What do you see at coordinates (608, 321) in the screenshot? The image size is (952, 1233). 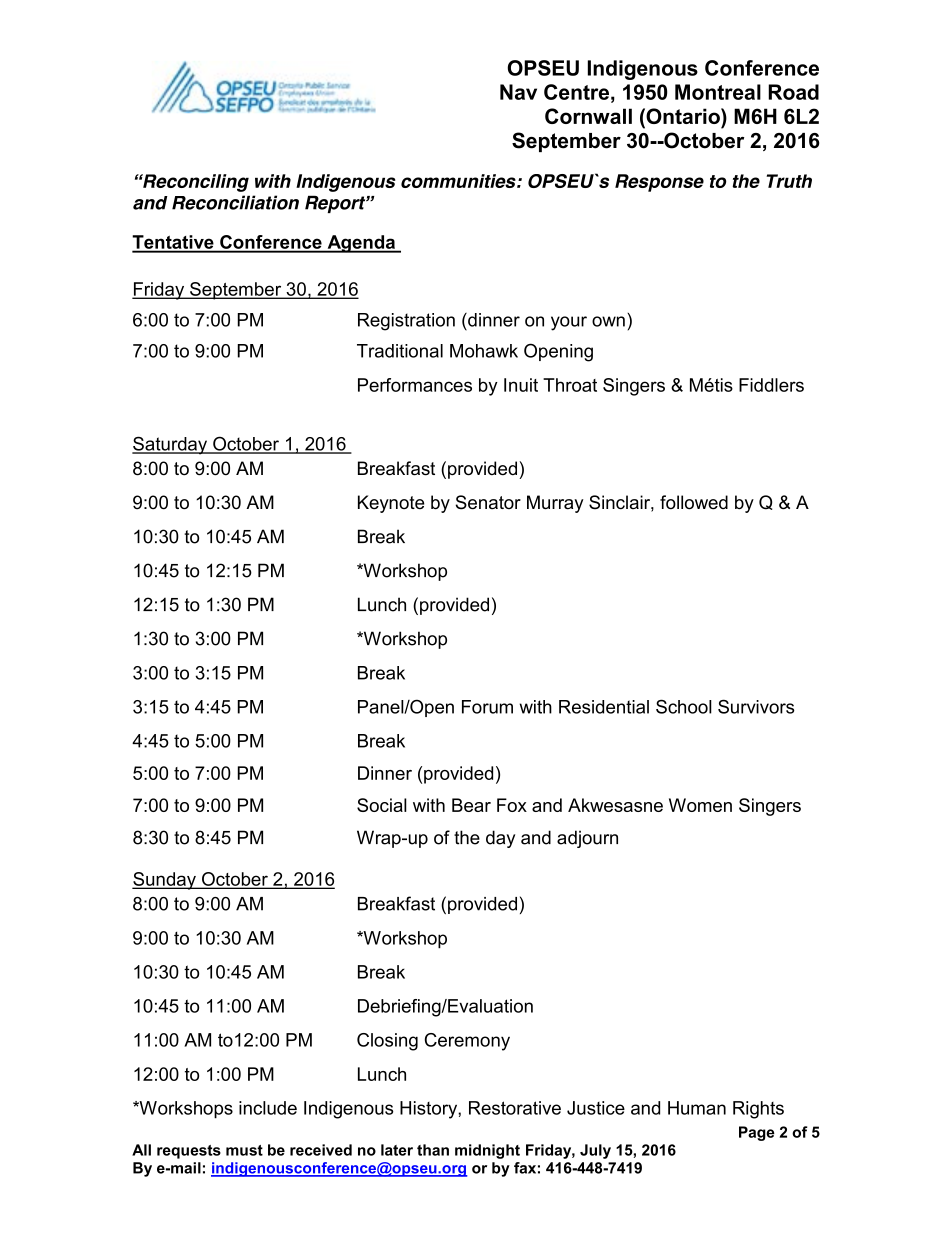 I see `own` at bounding box center [608, 321].
